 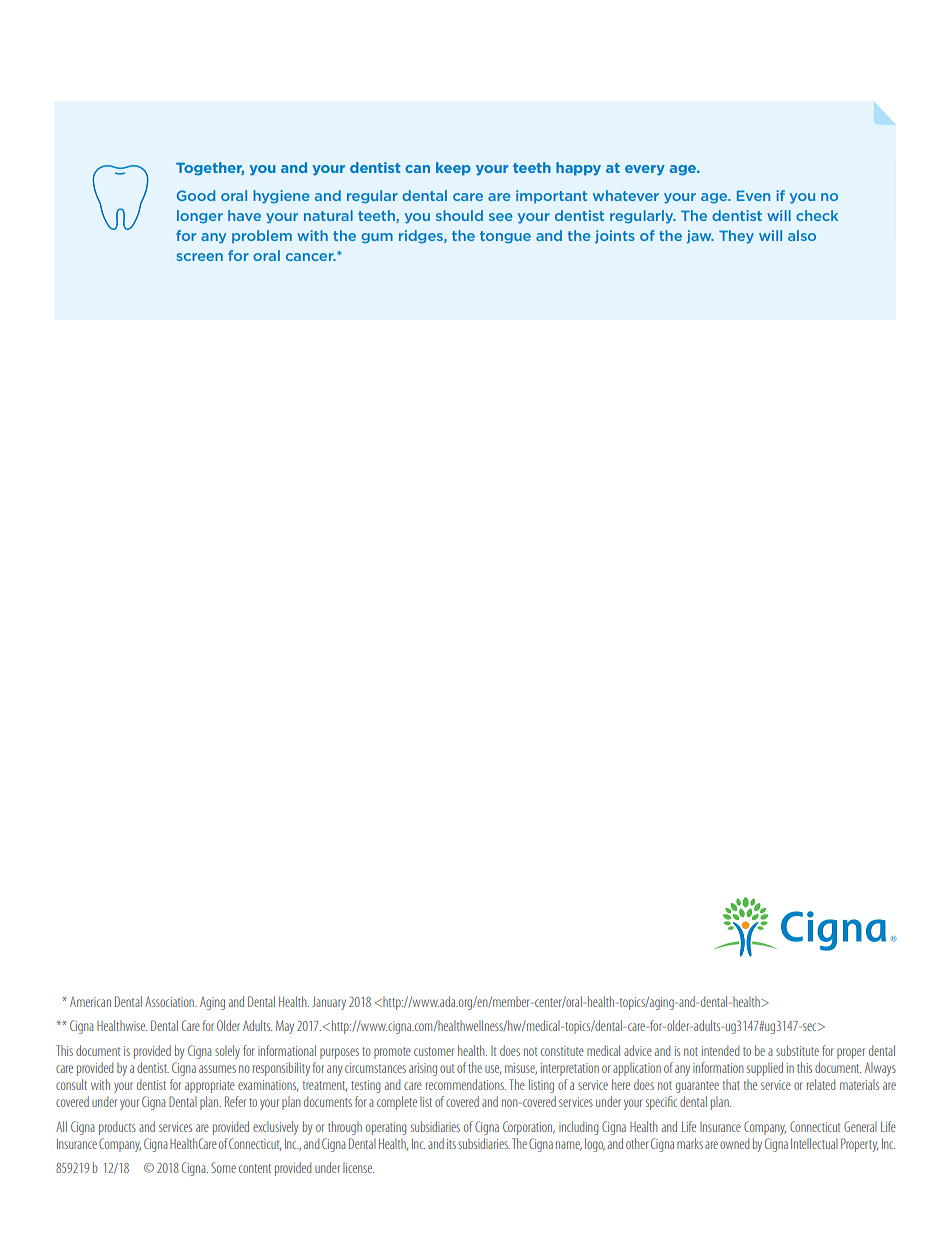 I want to click on Good, so click(x=196, y=195).
